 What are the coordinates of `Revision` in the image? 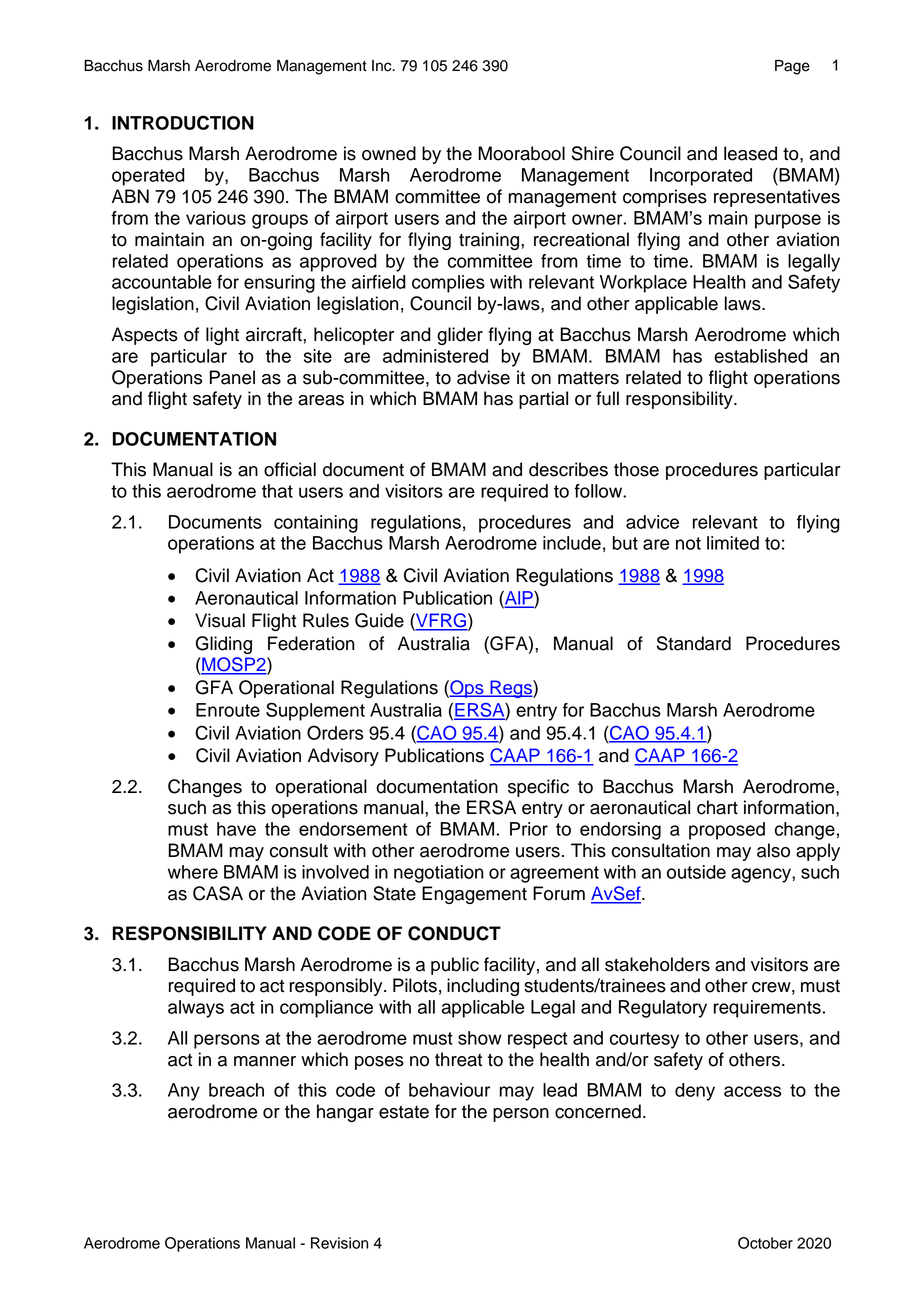 It's located at (339, 1243).
